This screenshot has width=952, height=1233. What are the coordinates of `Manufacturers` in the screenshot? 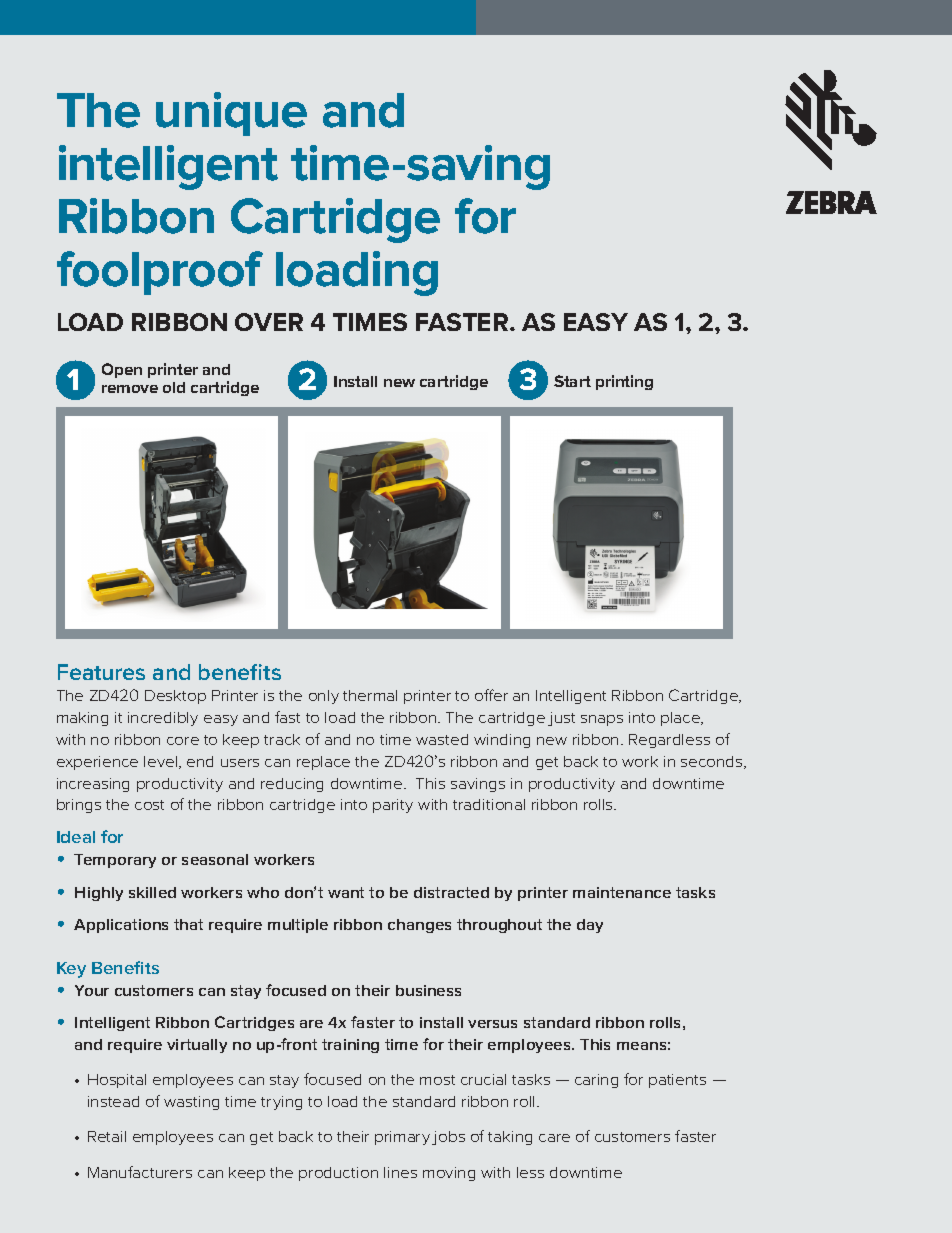 It's located at (140, 1172).
